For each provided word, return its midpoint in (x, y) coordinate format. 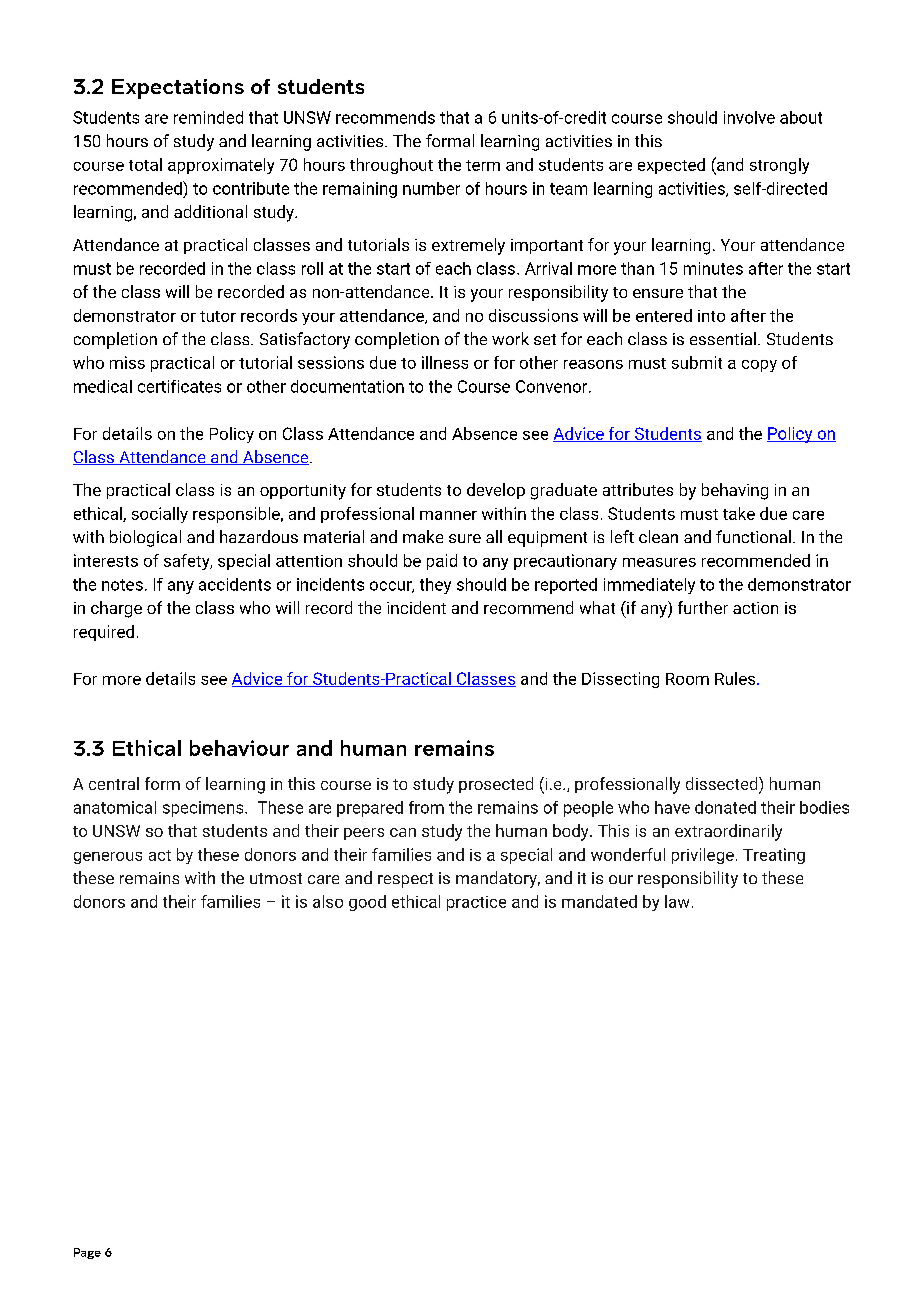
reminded (208, 117)
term (483, 165)
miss (127, 362)
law (677, 901)
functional (753, 536)
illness (445, 362)
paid (442, 562)
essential (723, 338)
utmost (276, 878)
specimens (204, 809)
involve (749, 117)
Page (87, 1253)
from (426, 807)
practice (476, 903)
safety (188, 562)
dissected (723, 785)
